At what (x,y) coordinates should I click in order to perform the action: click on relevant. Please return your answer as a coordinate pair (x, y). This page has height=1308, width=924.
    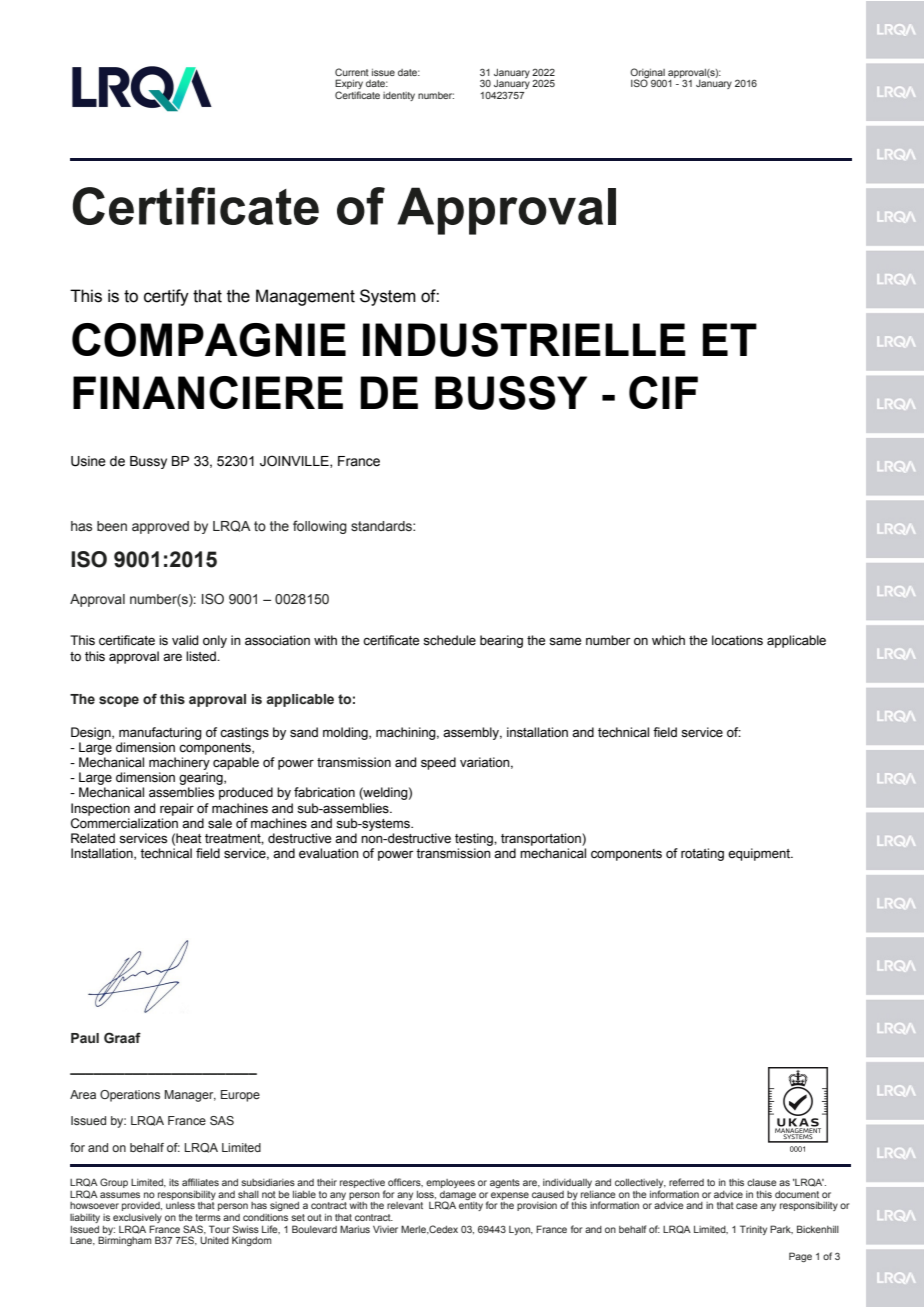
    Looking at the image, I should click on (405, 1205).
